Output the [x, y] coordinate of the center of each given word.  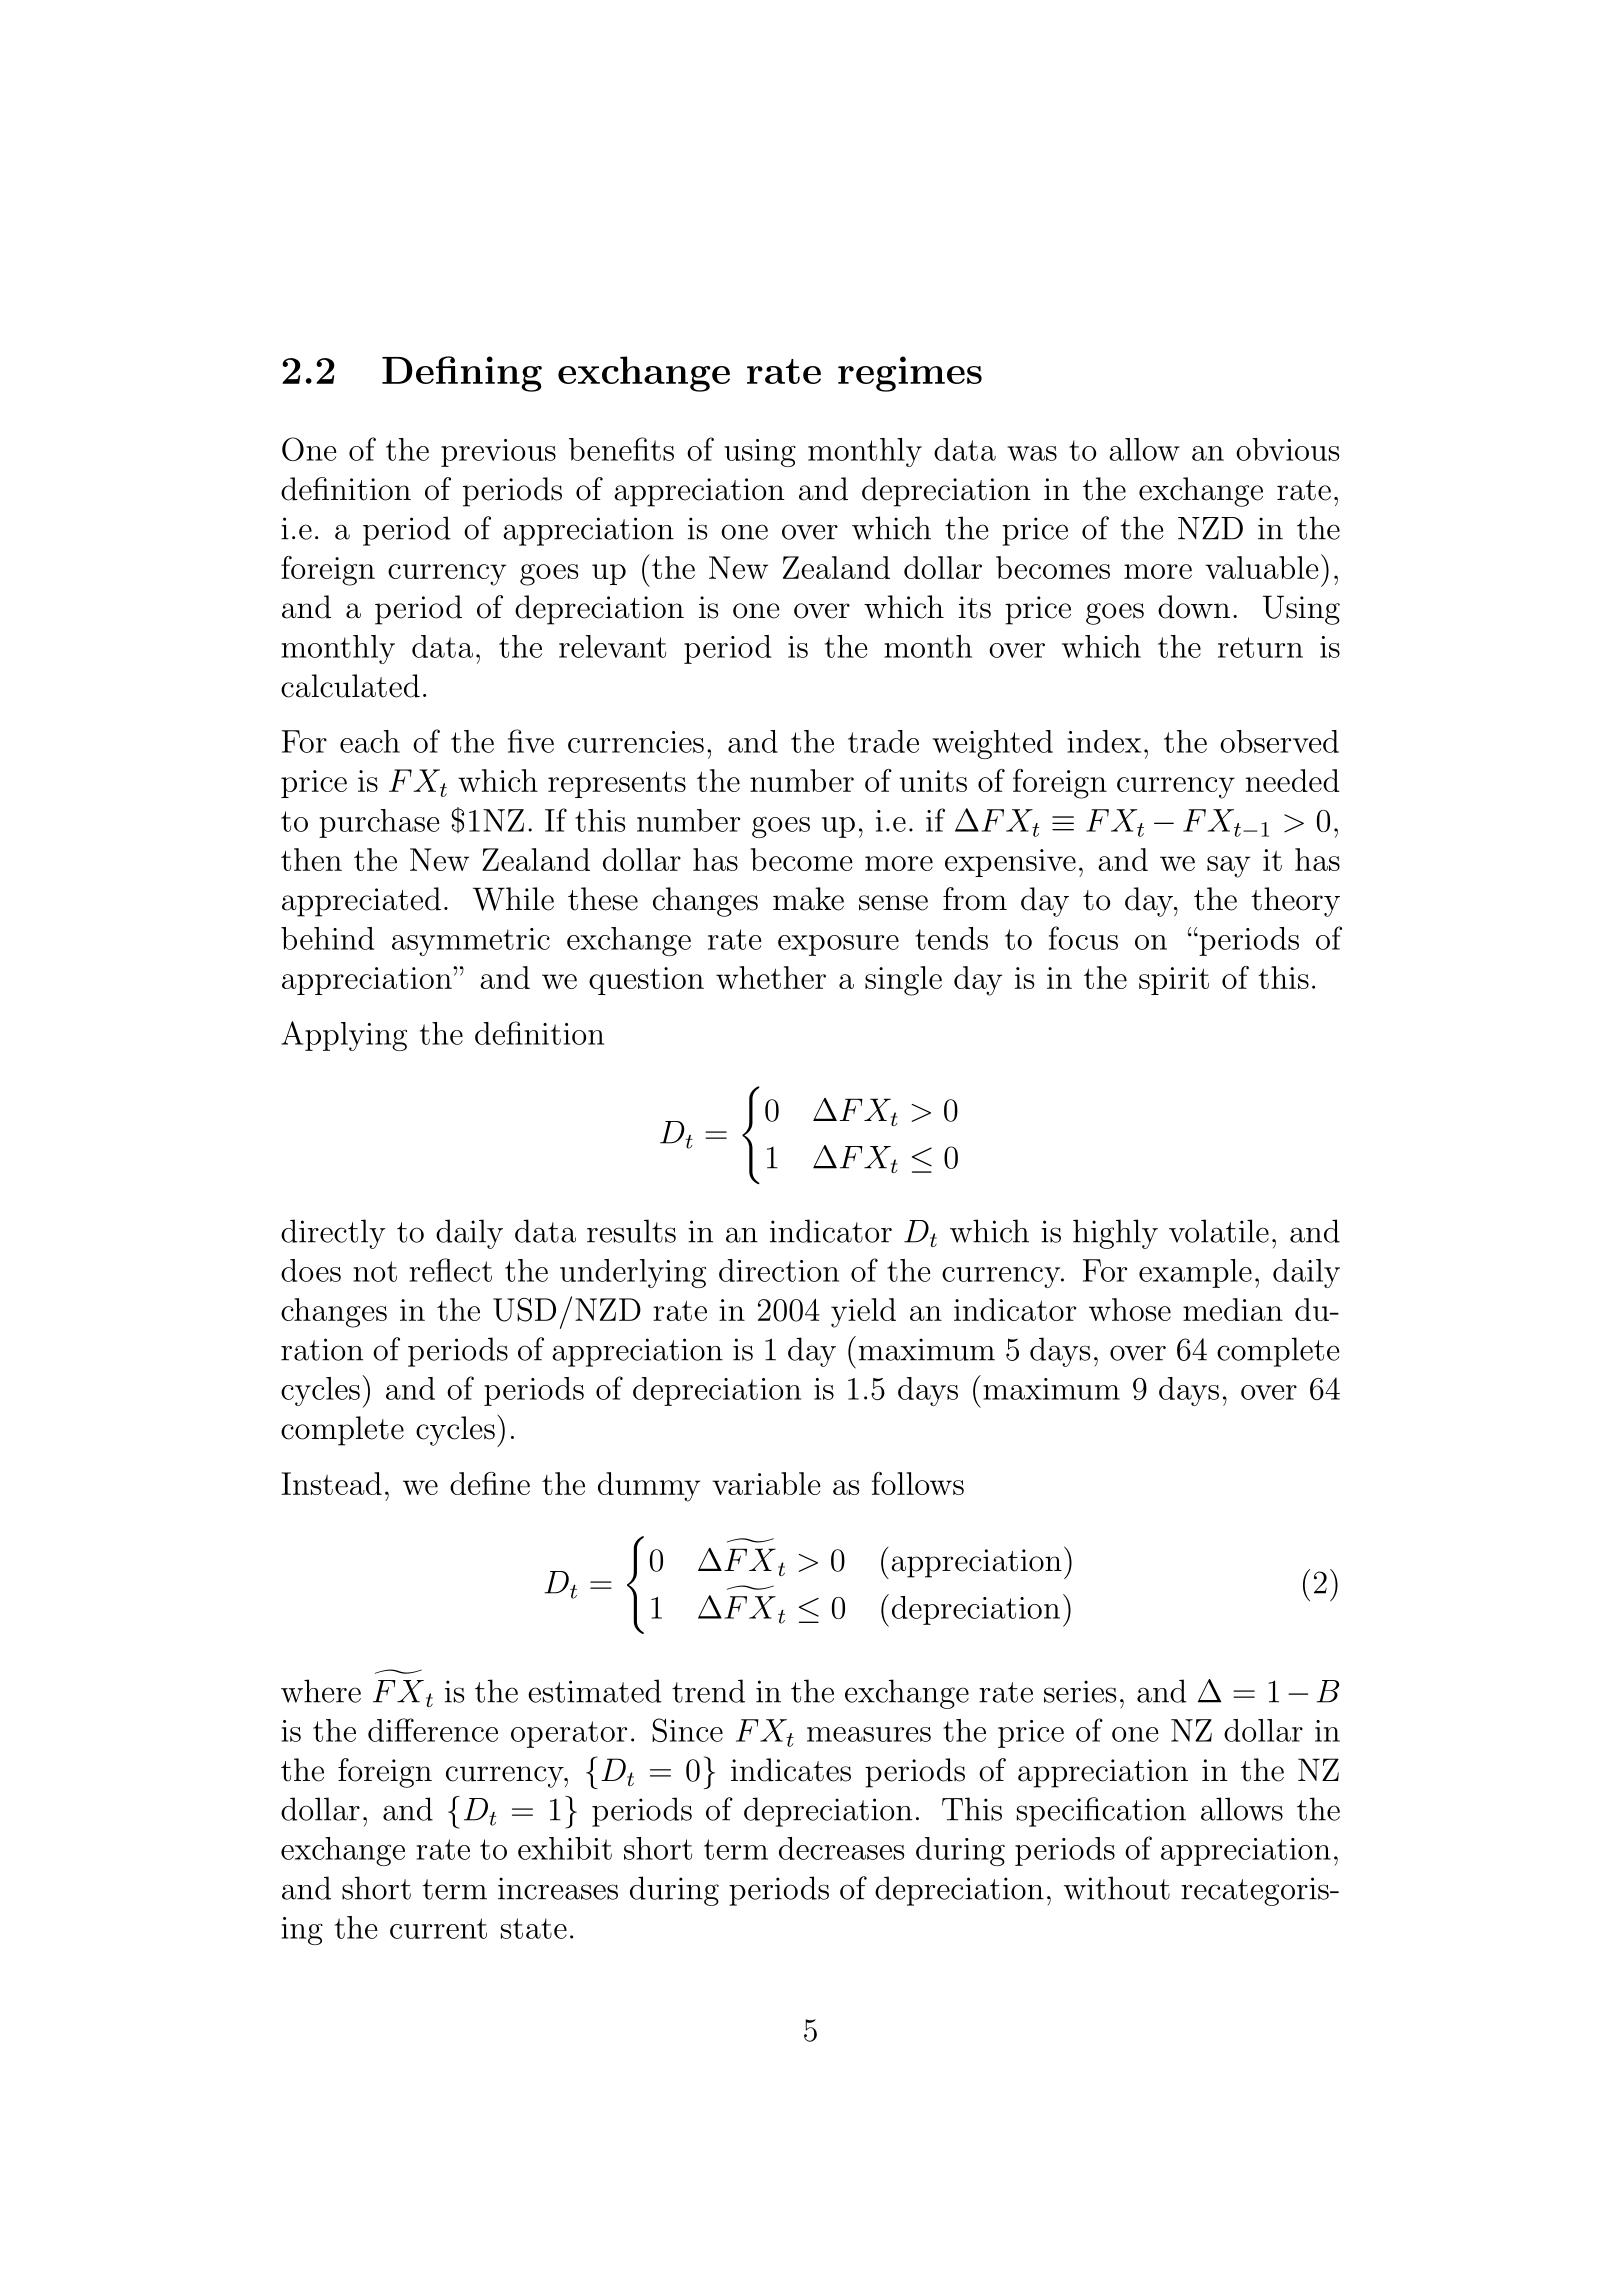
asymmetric [471, 942]
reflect [451, 1270]
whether [771, 977]
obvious [1287, 449]
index [1104, 741]
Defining [462, 374]
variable [766, 1483]
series [1080, 1691]
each [370, 741]
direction [779, 1270]
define [490, 1483]
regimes [910, 374]
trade [883, 741]
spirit [1174, 981]
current [438, 1928]
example [1195, 1273]
